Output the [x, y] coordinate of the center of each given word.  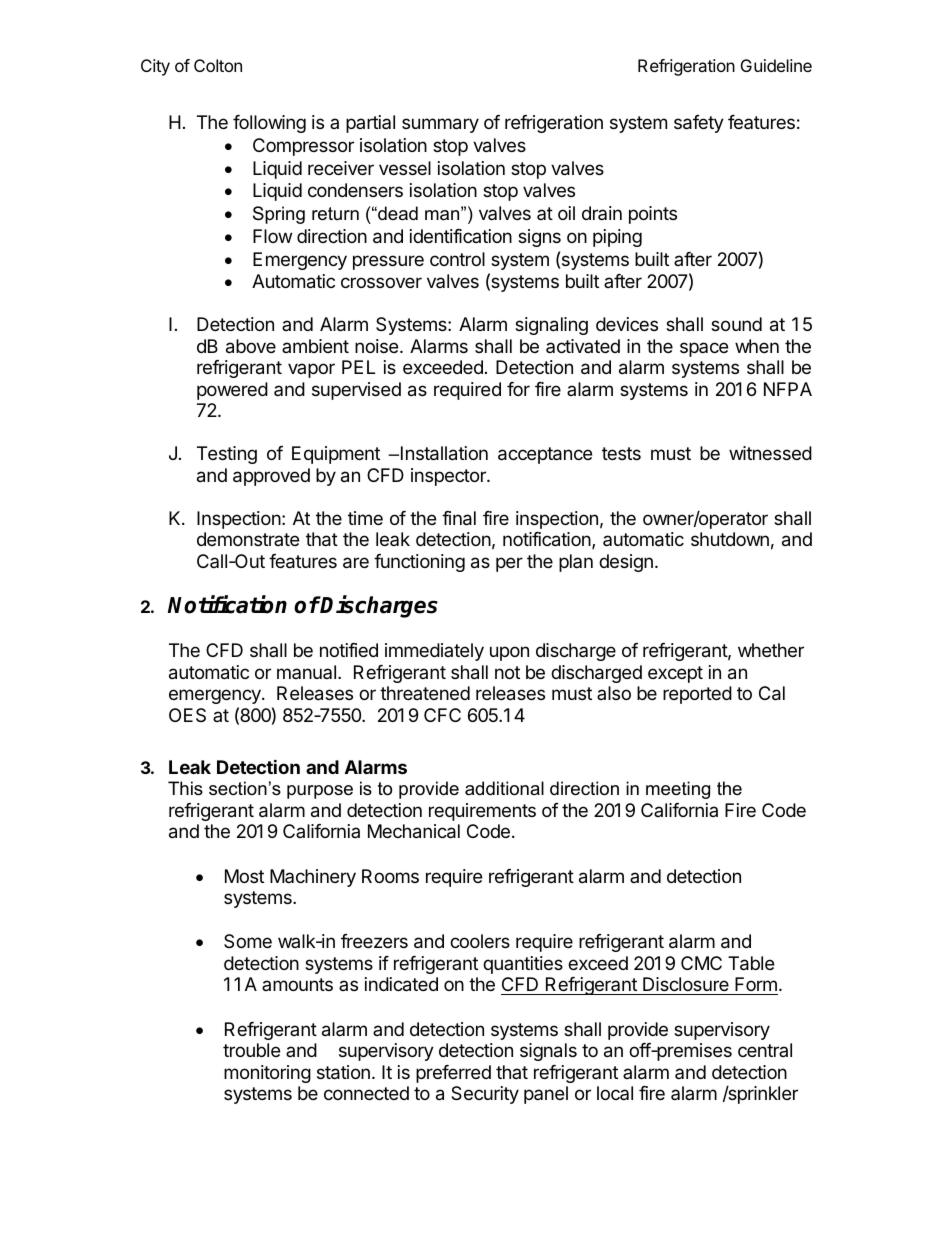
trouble [251, 1050]
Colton [218, 65]
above [251, 346]
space [704, 349]
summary [440, 125]
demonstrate [248, 539]
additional [504, 788]
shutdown [730, 539]
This [185, 788]
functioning [419, 563]
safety [699, 124]
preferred [453, 1074]
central [765, 1050]
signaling [551, 326]
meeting [678, 790]
